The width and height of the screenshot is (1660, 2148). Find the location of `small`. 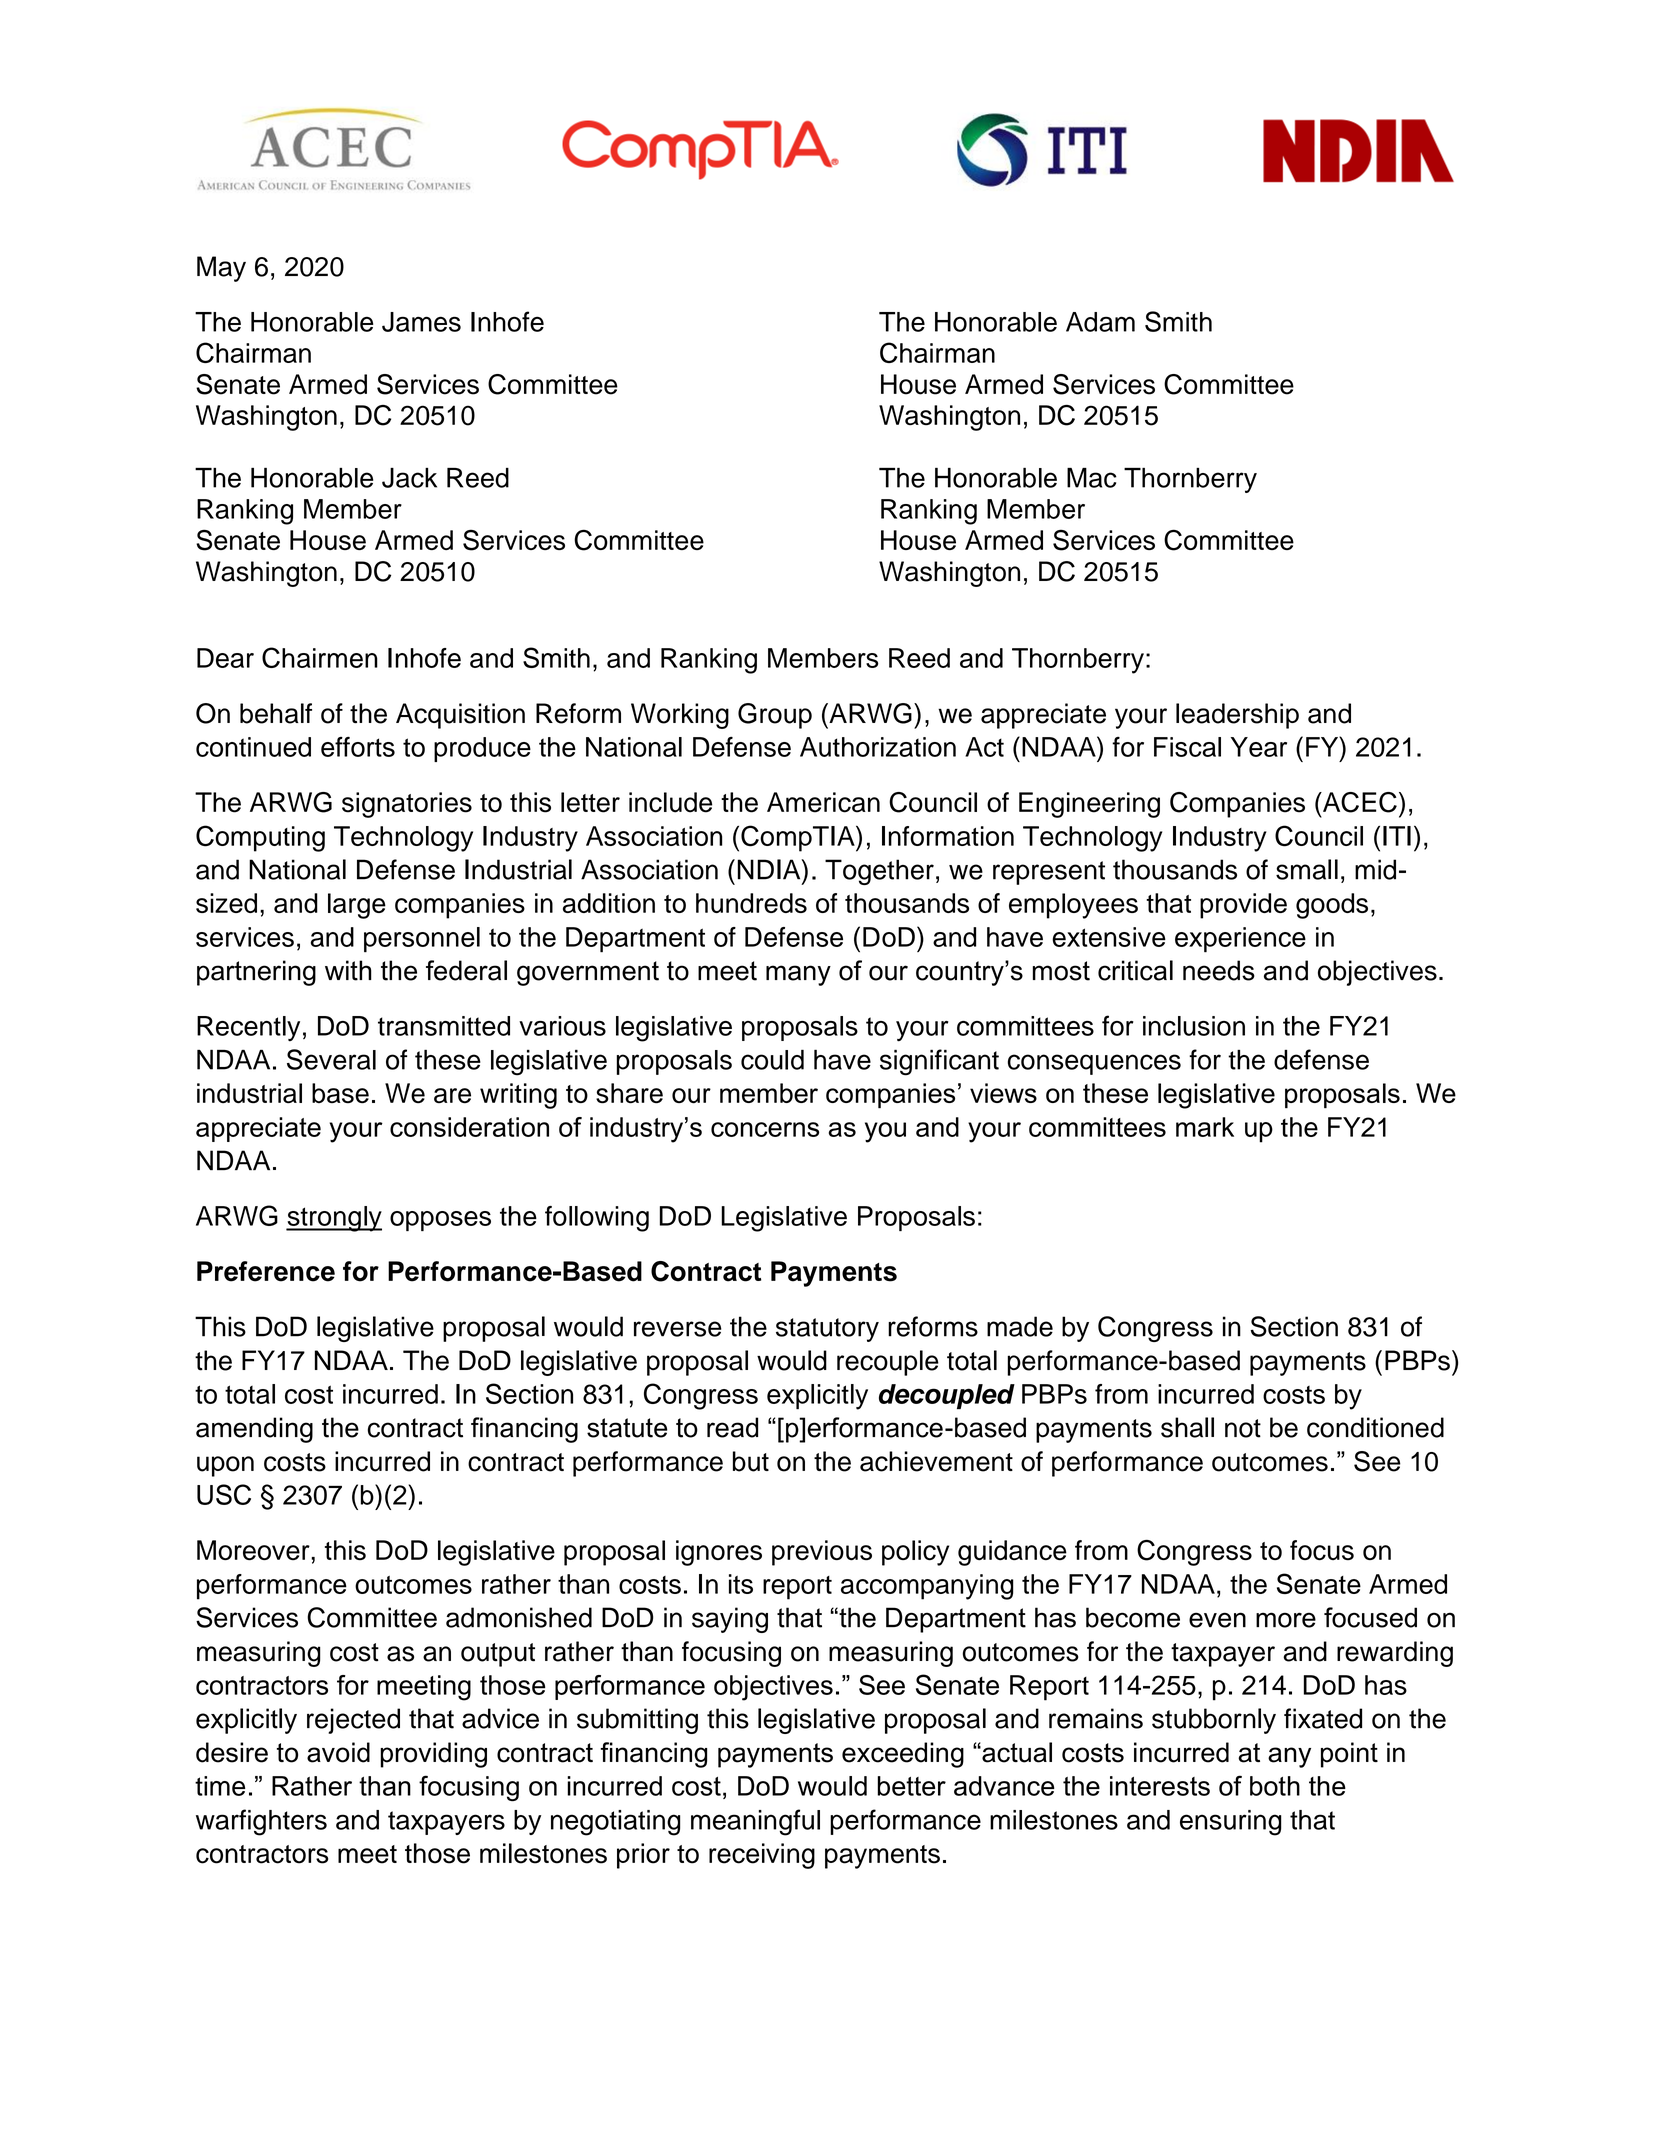

small is located at coordinates (1307, 869).
